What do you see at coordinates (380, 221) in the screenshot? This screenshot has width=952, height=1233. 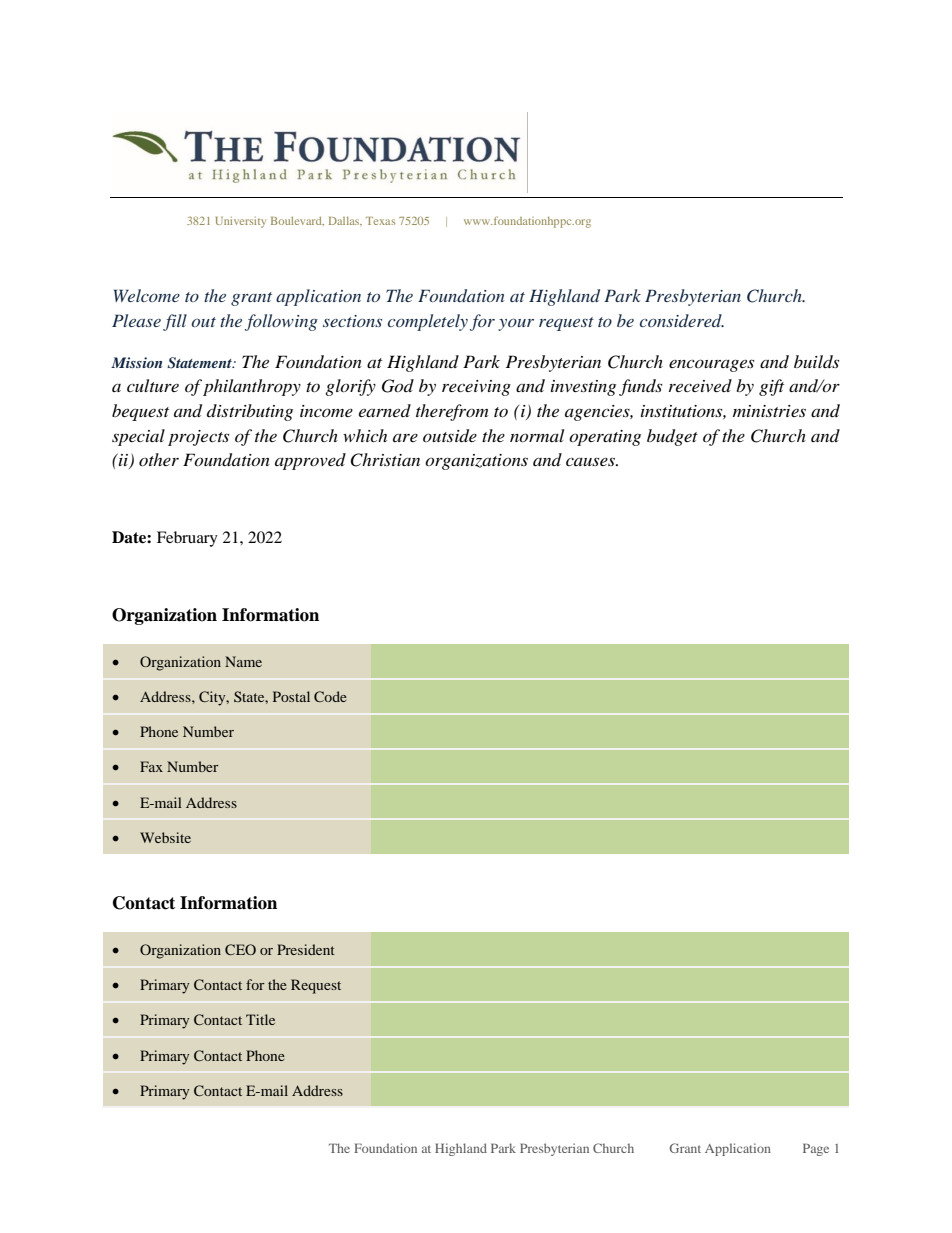 I see `Texas` at bounding box center [380, 221].
